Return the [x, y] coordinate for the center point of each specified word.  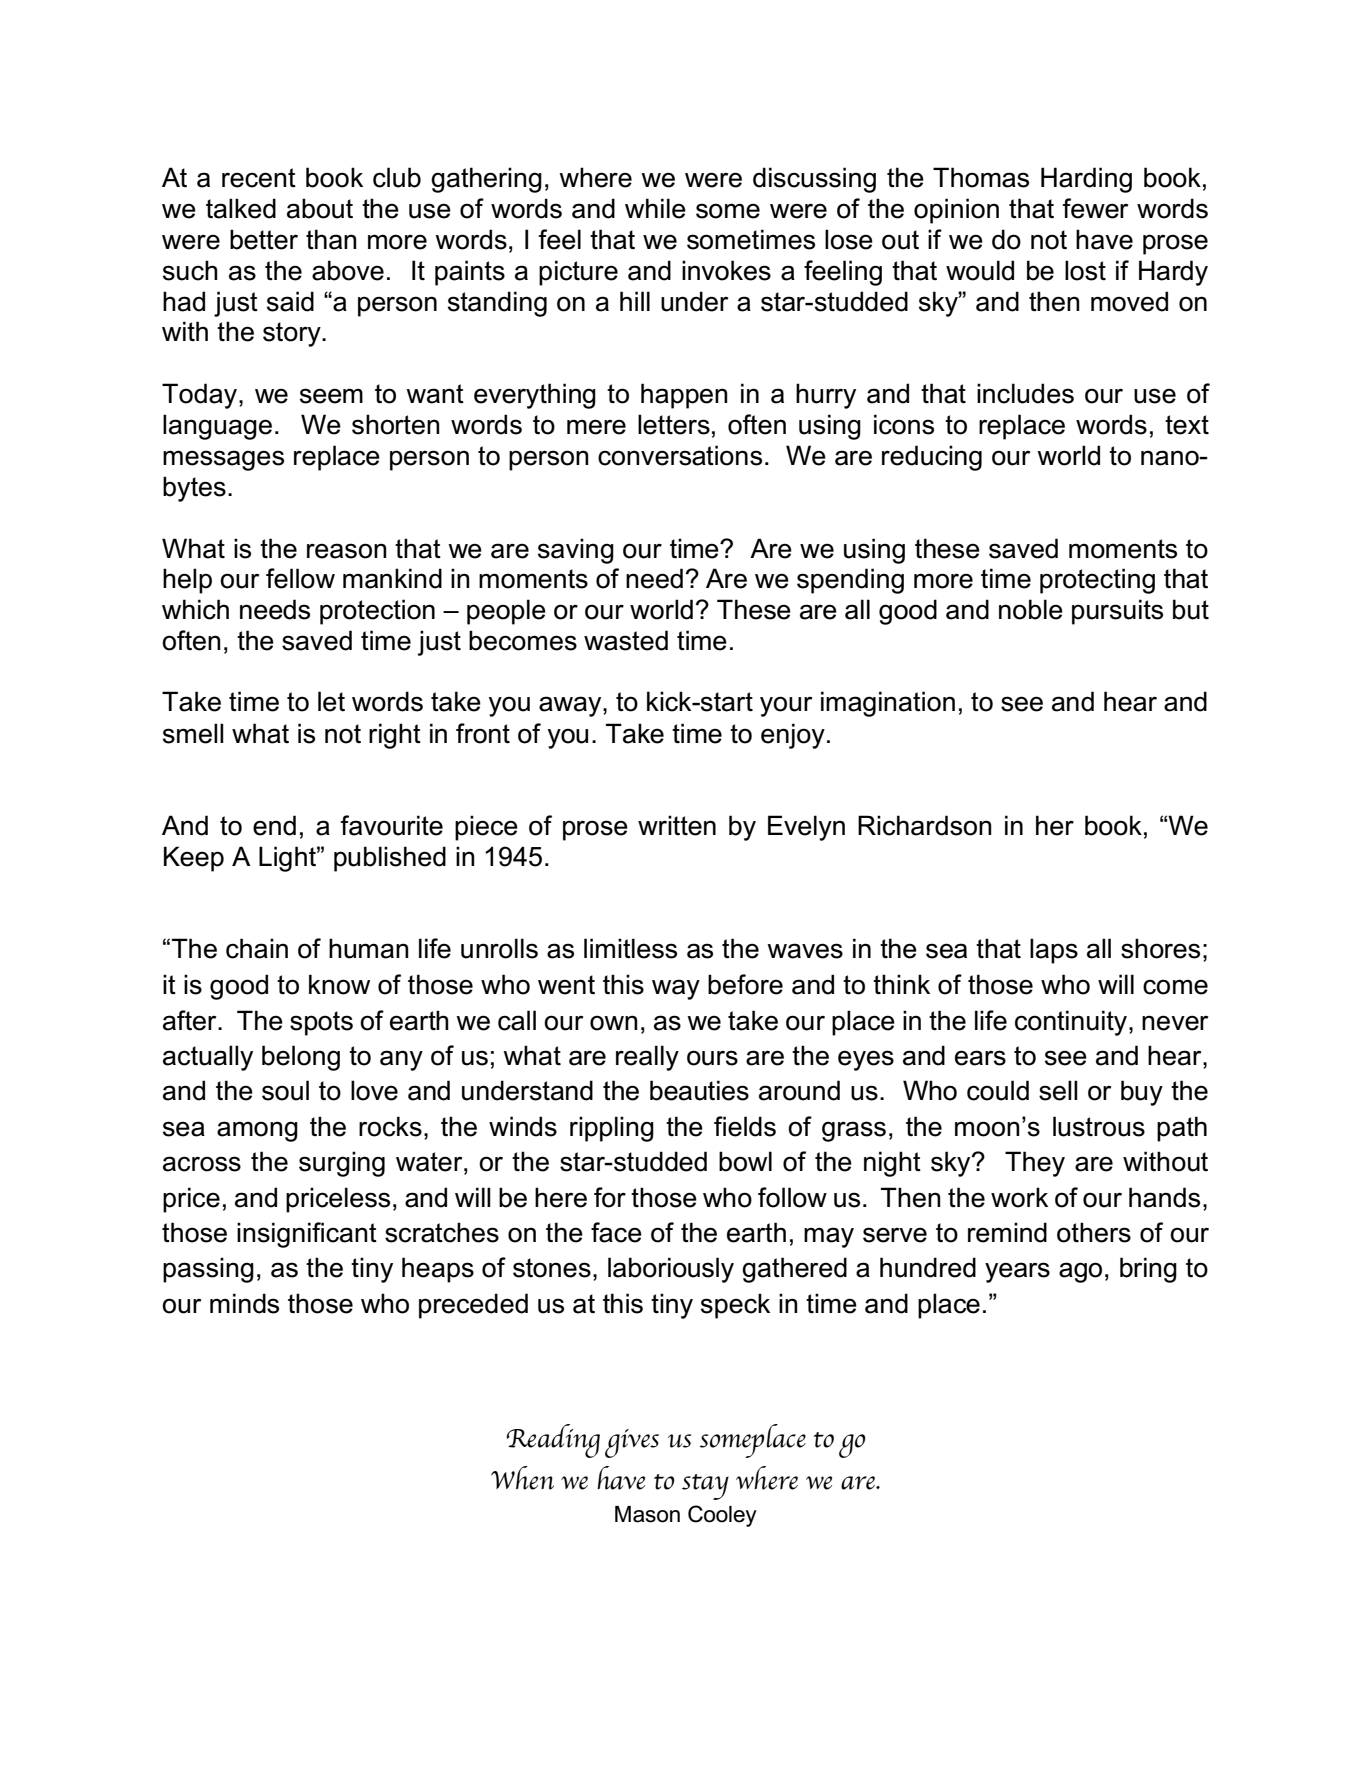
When [522, 1478]
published [390, 859]
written [677, 825]
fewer [1095, 208]
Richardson [925, 825]
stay [705, 1487]
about [320, 208]
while [655, 208]
